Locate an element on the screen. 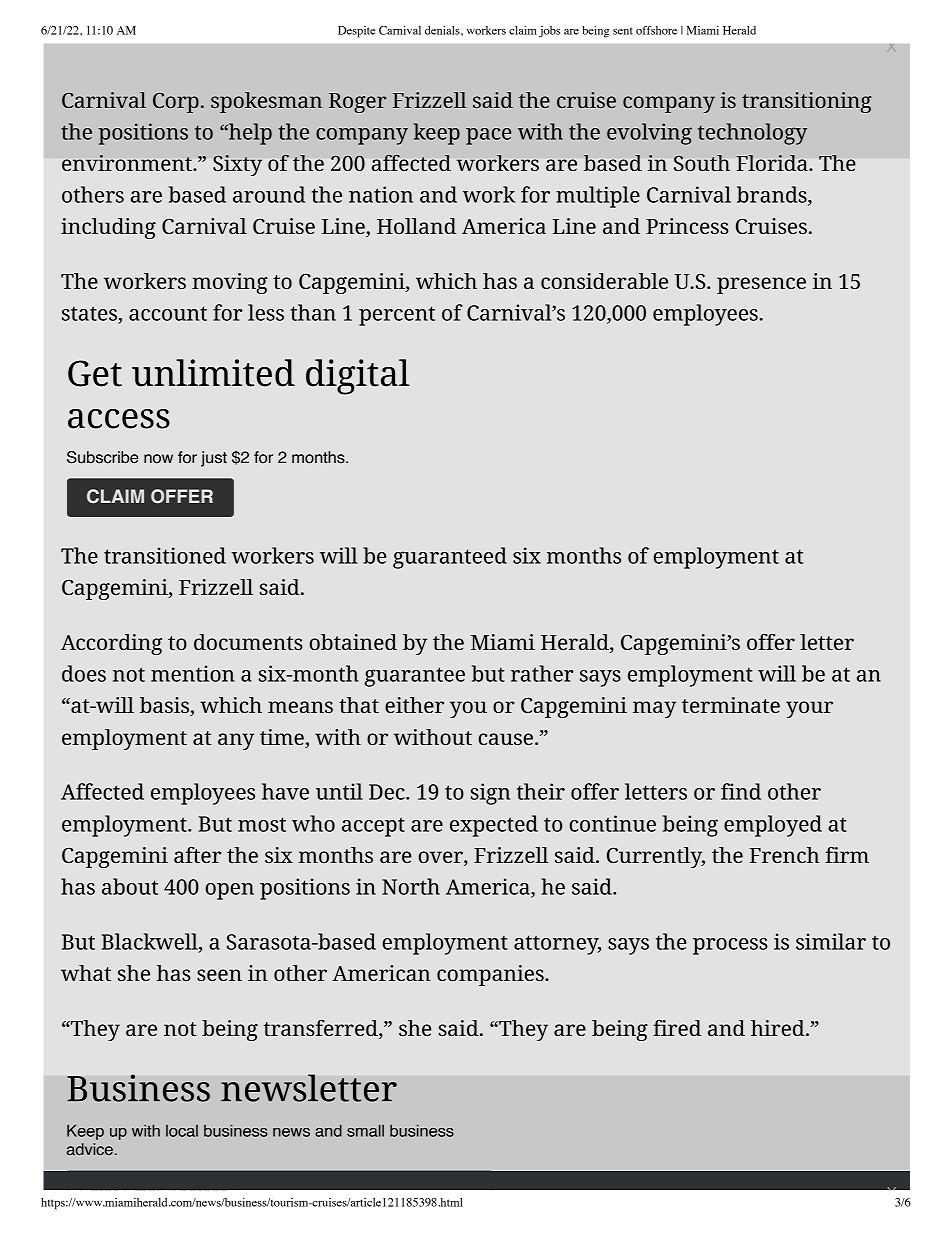 The height and width of the screenshot is (1233, 952). denials is located at coordinates (443, 30).
